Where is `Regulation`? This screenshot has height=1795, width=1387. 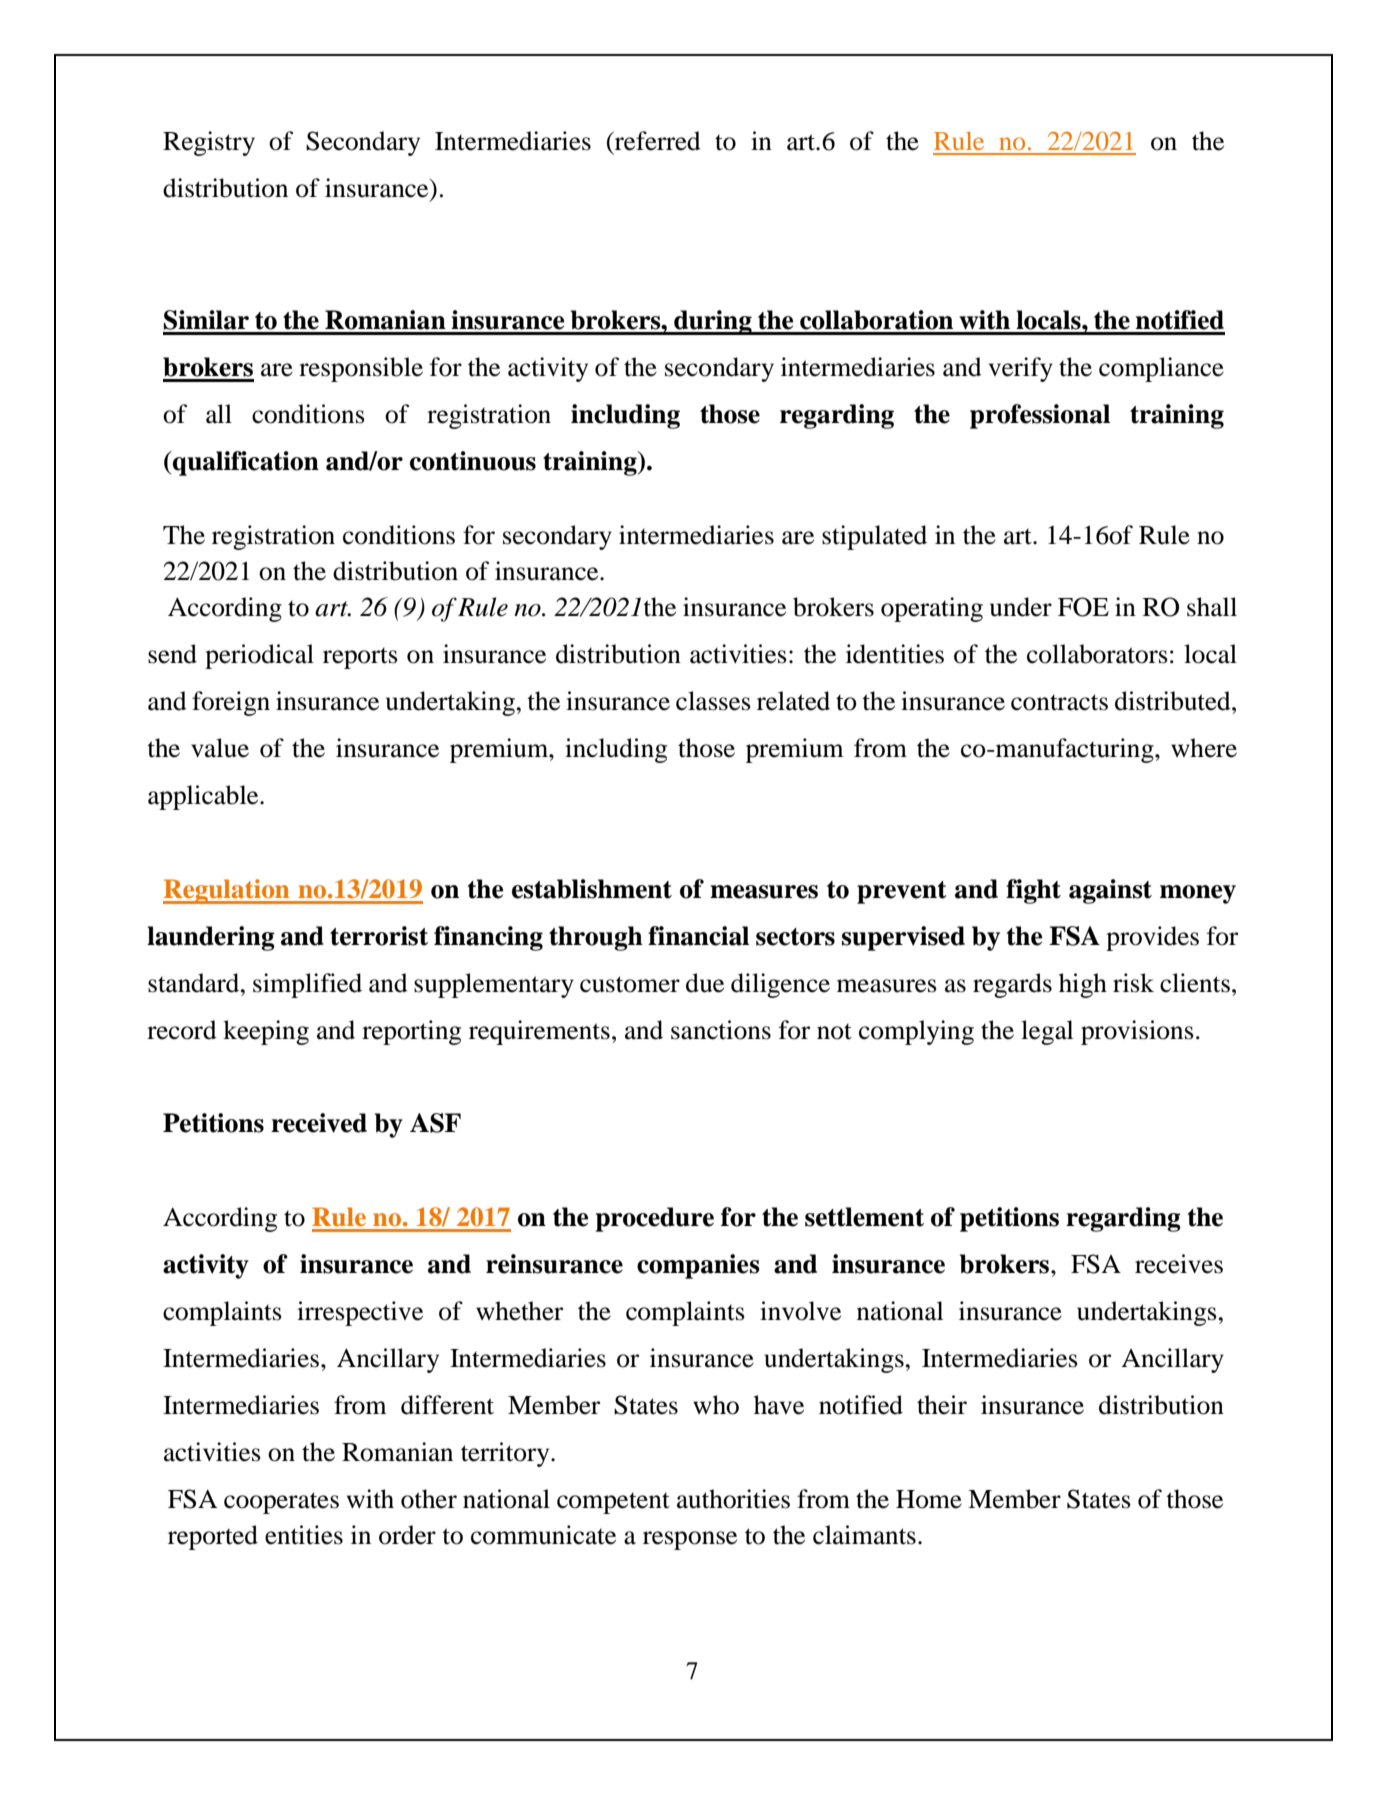 Regulation is located at coordinates (227, 891).
